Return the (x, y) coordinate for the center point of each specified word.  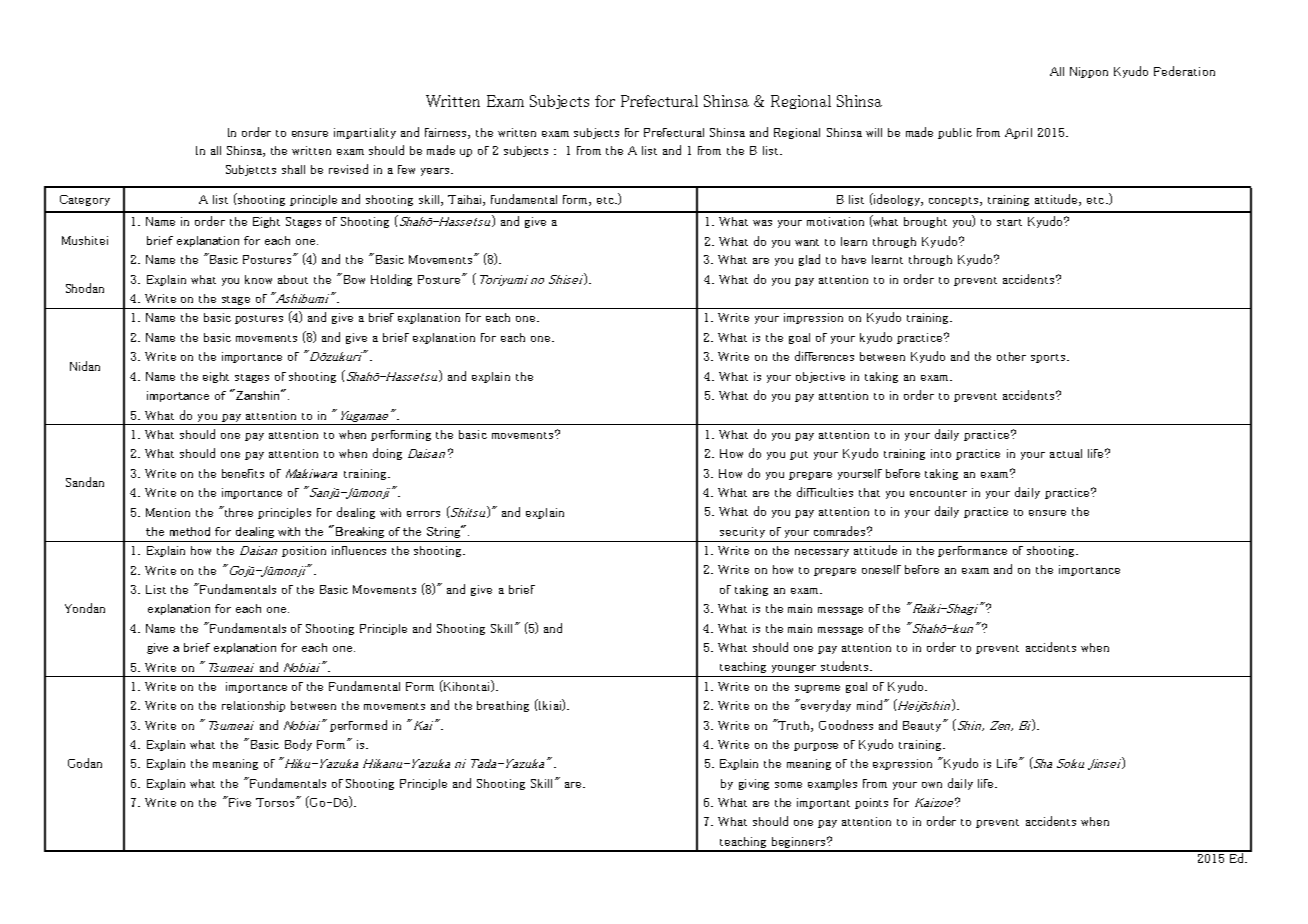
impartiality (365, 133)
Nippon (1089, 72)
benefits (243, 473)
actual (1066, 453)
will (874, 132)
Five (238, 801)
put (799, 455)
